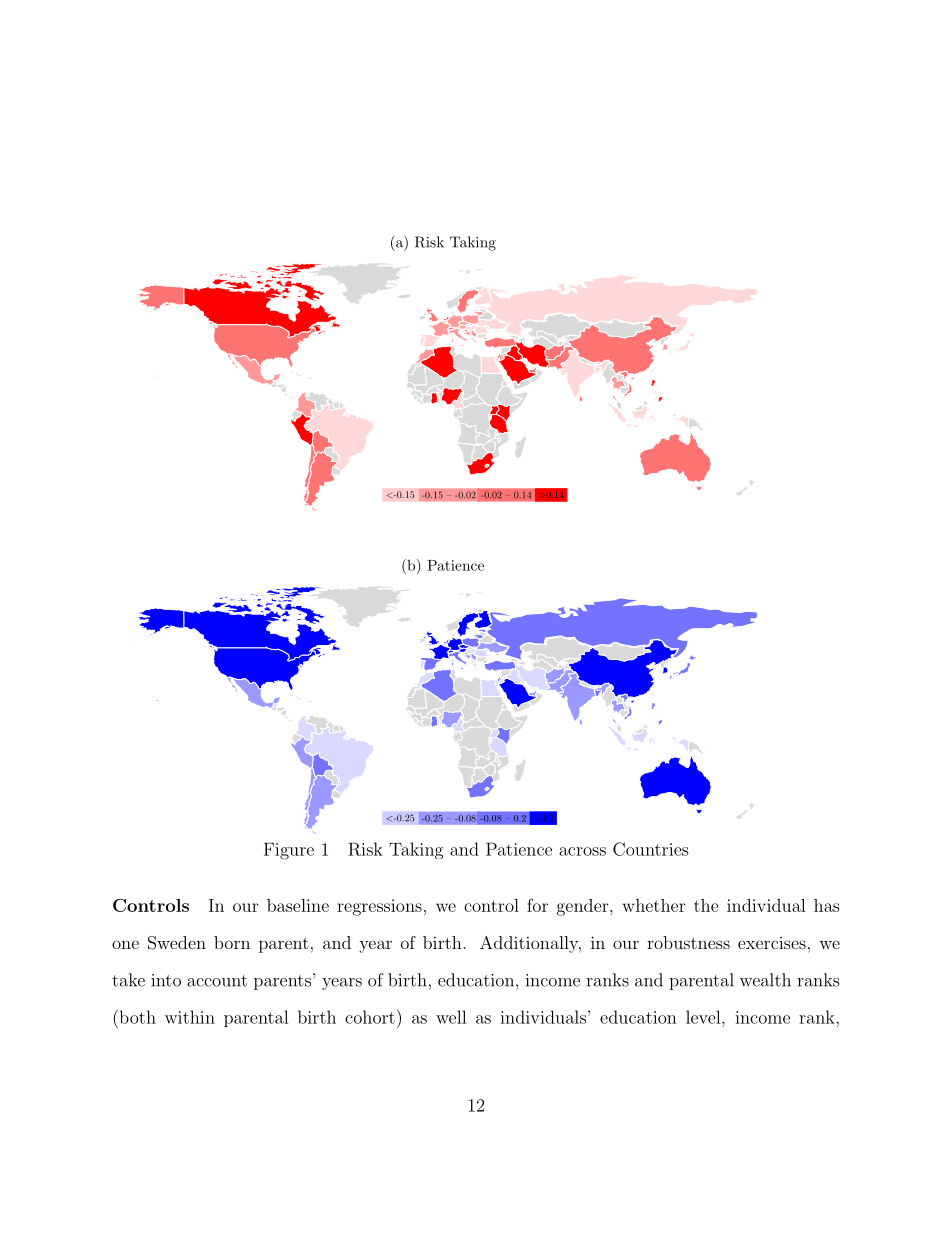  I want to click on baseline, so click(298, 905).
